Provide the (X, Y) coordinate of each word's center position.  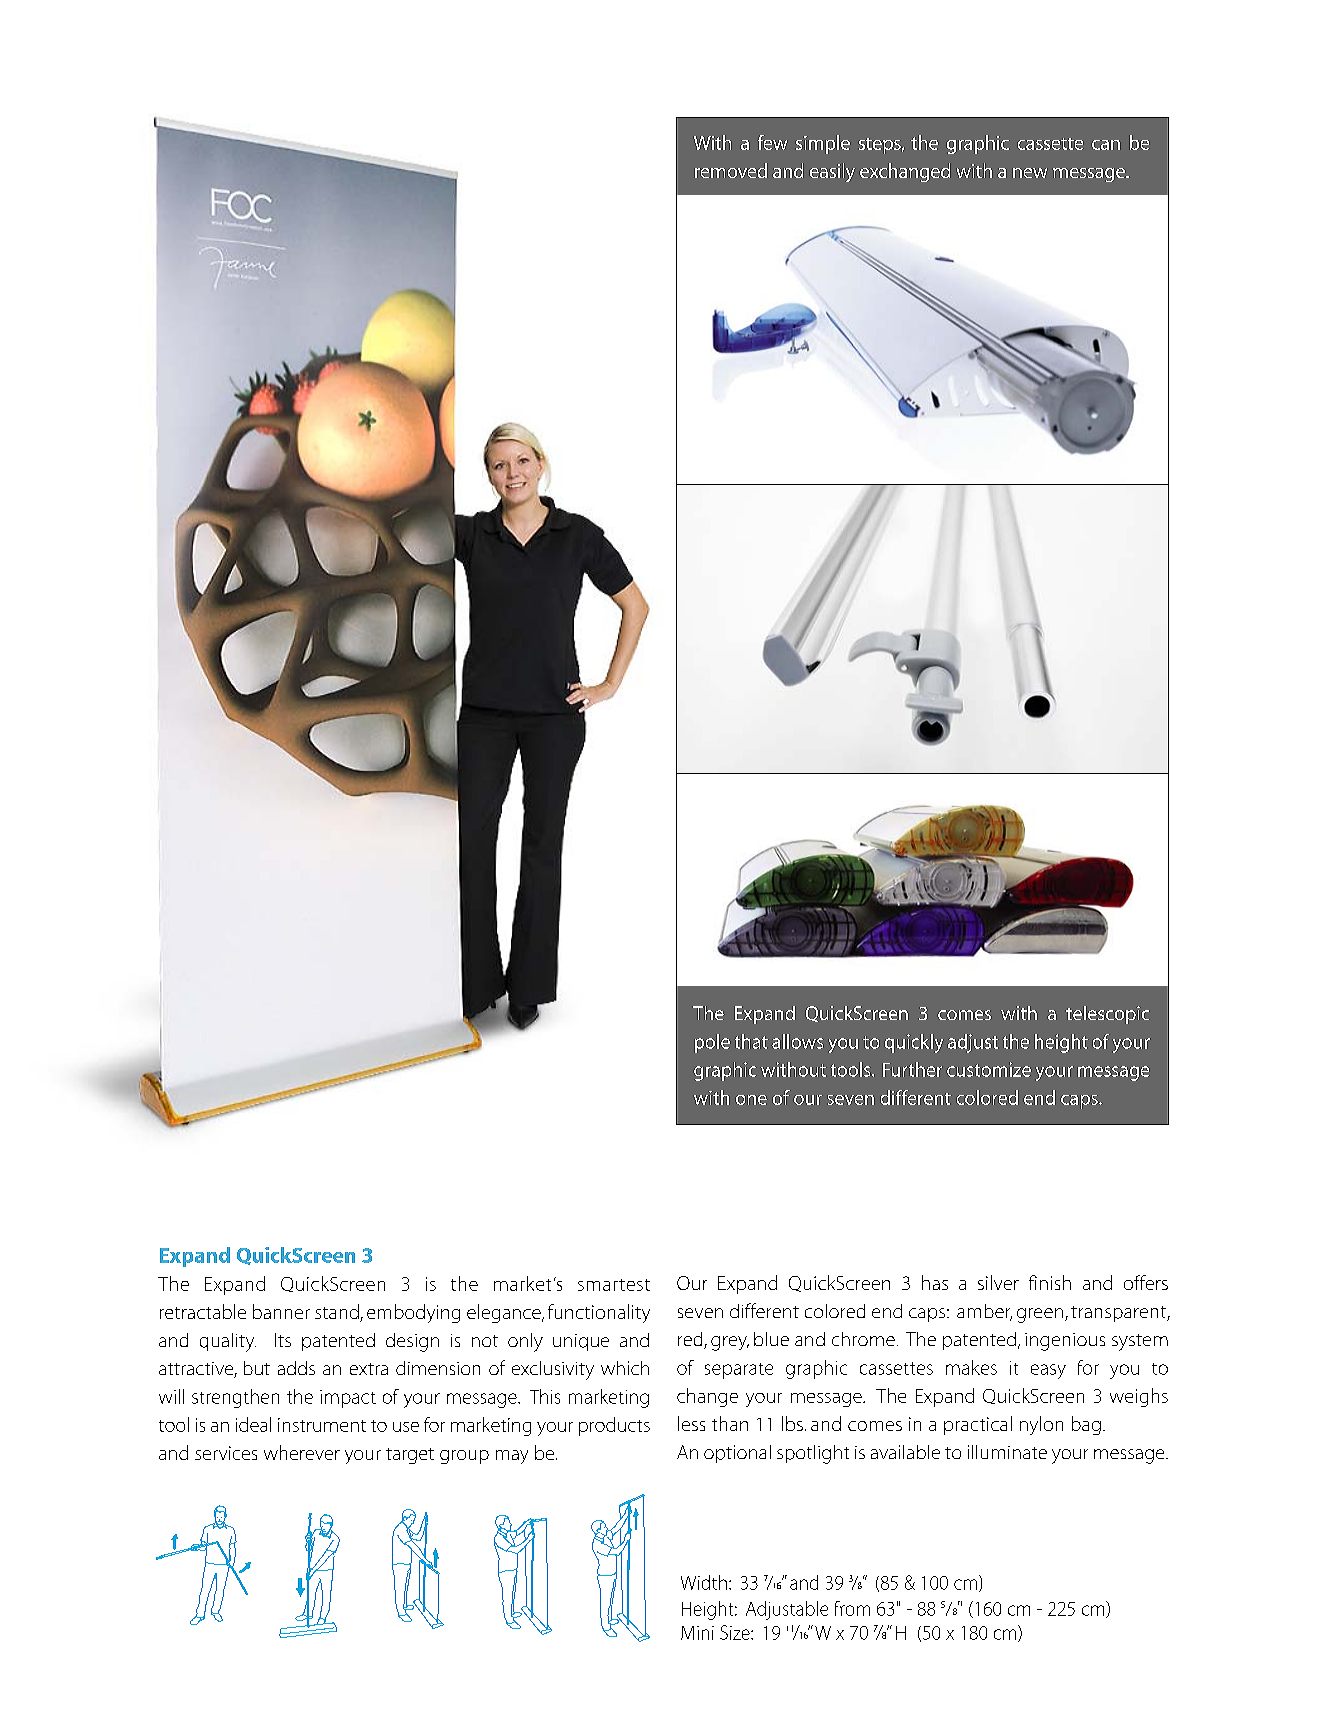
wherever (302, 1452)
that (751, 1041)
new (1030, 173)
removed (731, 170)
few (772, 142)
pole (712, 1043)
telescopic (1107, 1015)
